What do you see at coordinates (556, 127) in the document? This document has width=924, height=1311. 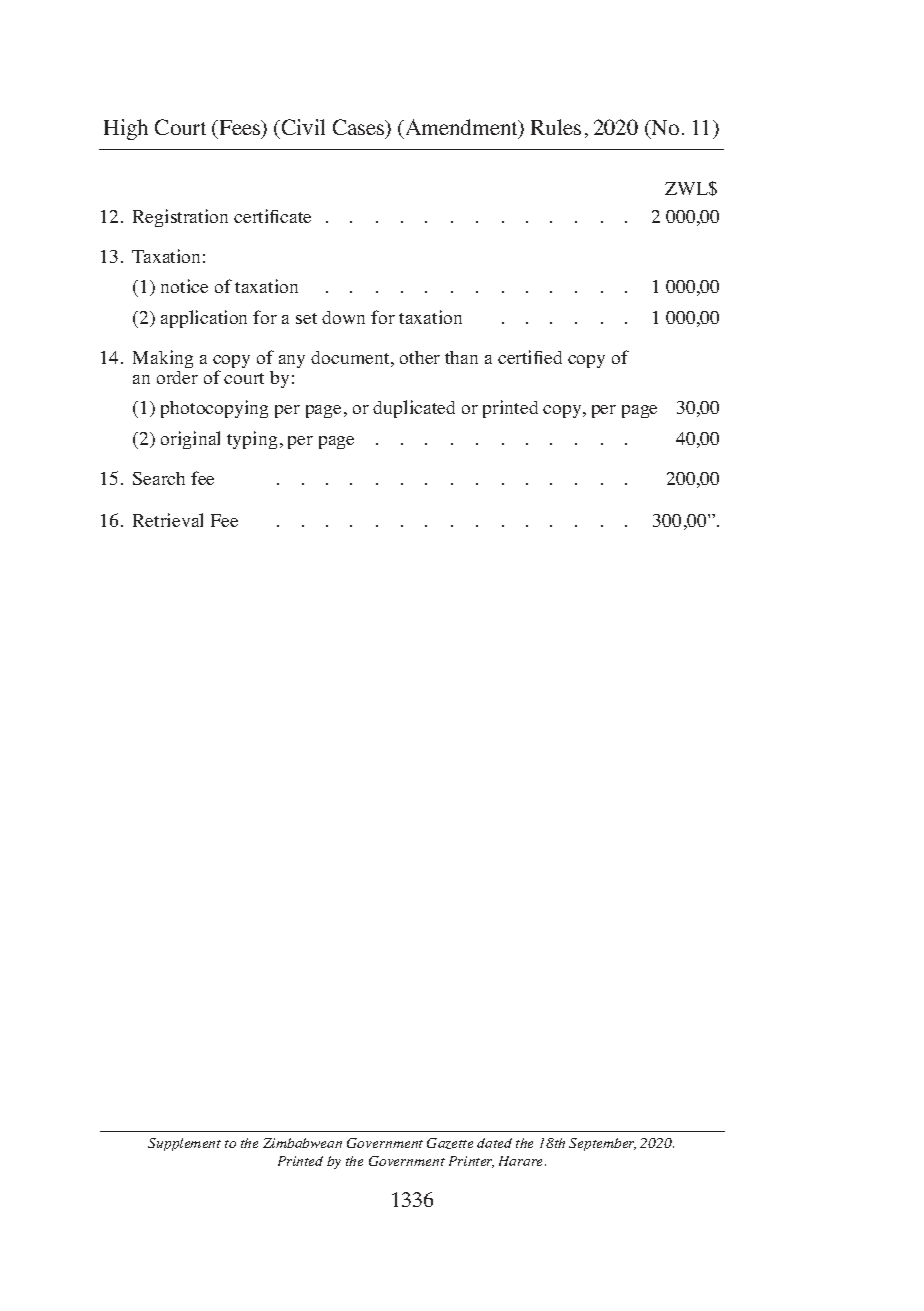 I see `Rules` at bounding box center [556, 127].
